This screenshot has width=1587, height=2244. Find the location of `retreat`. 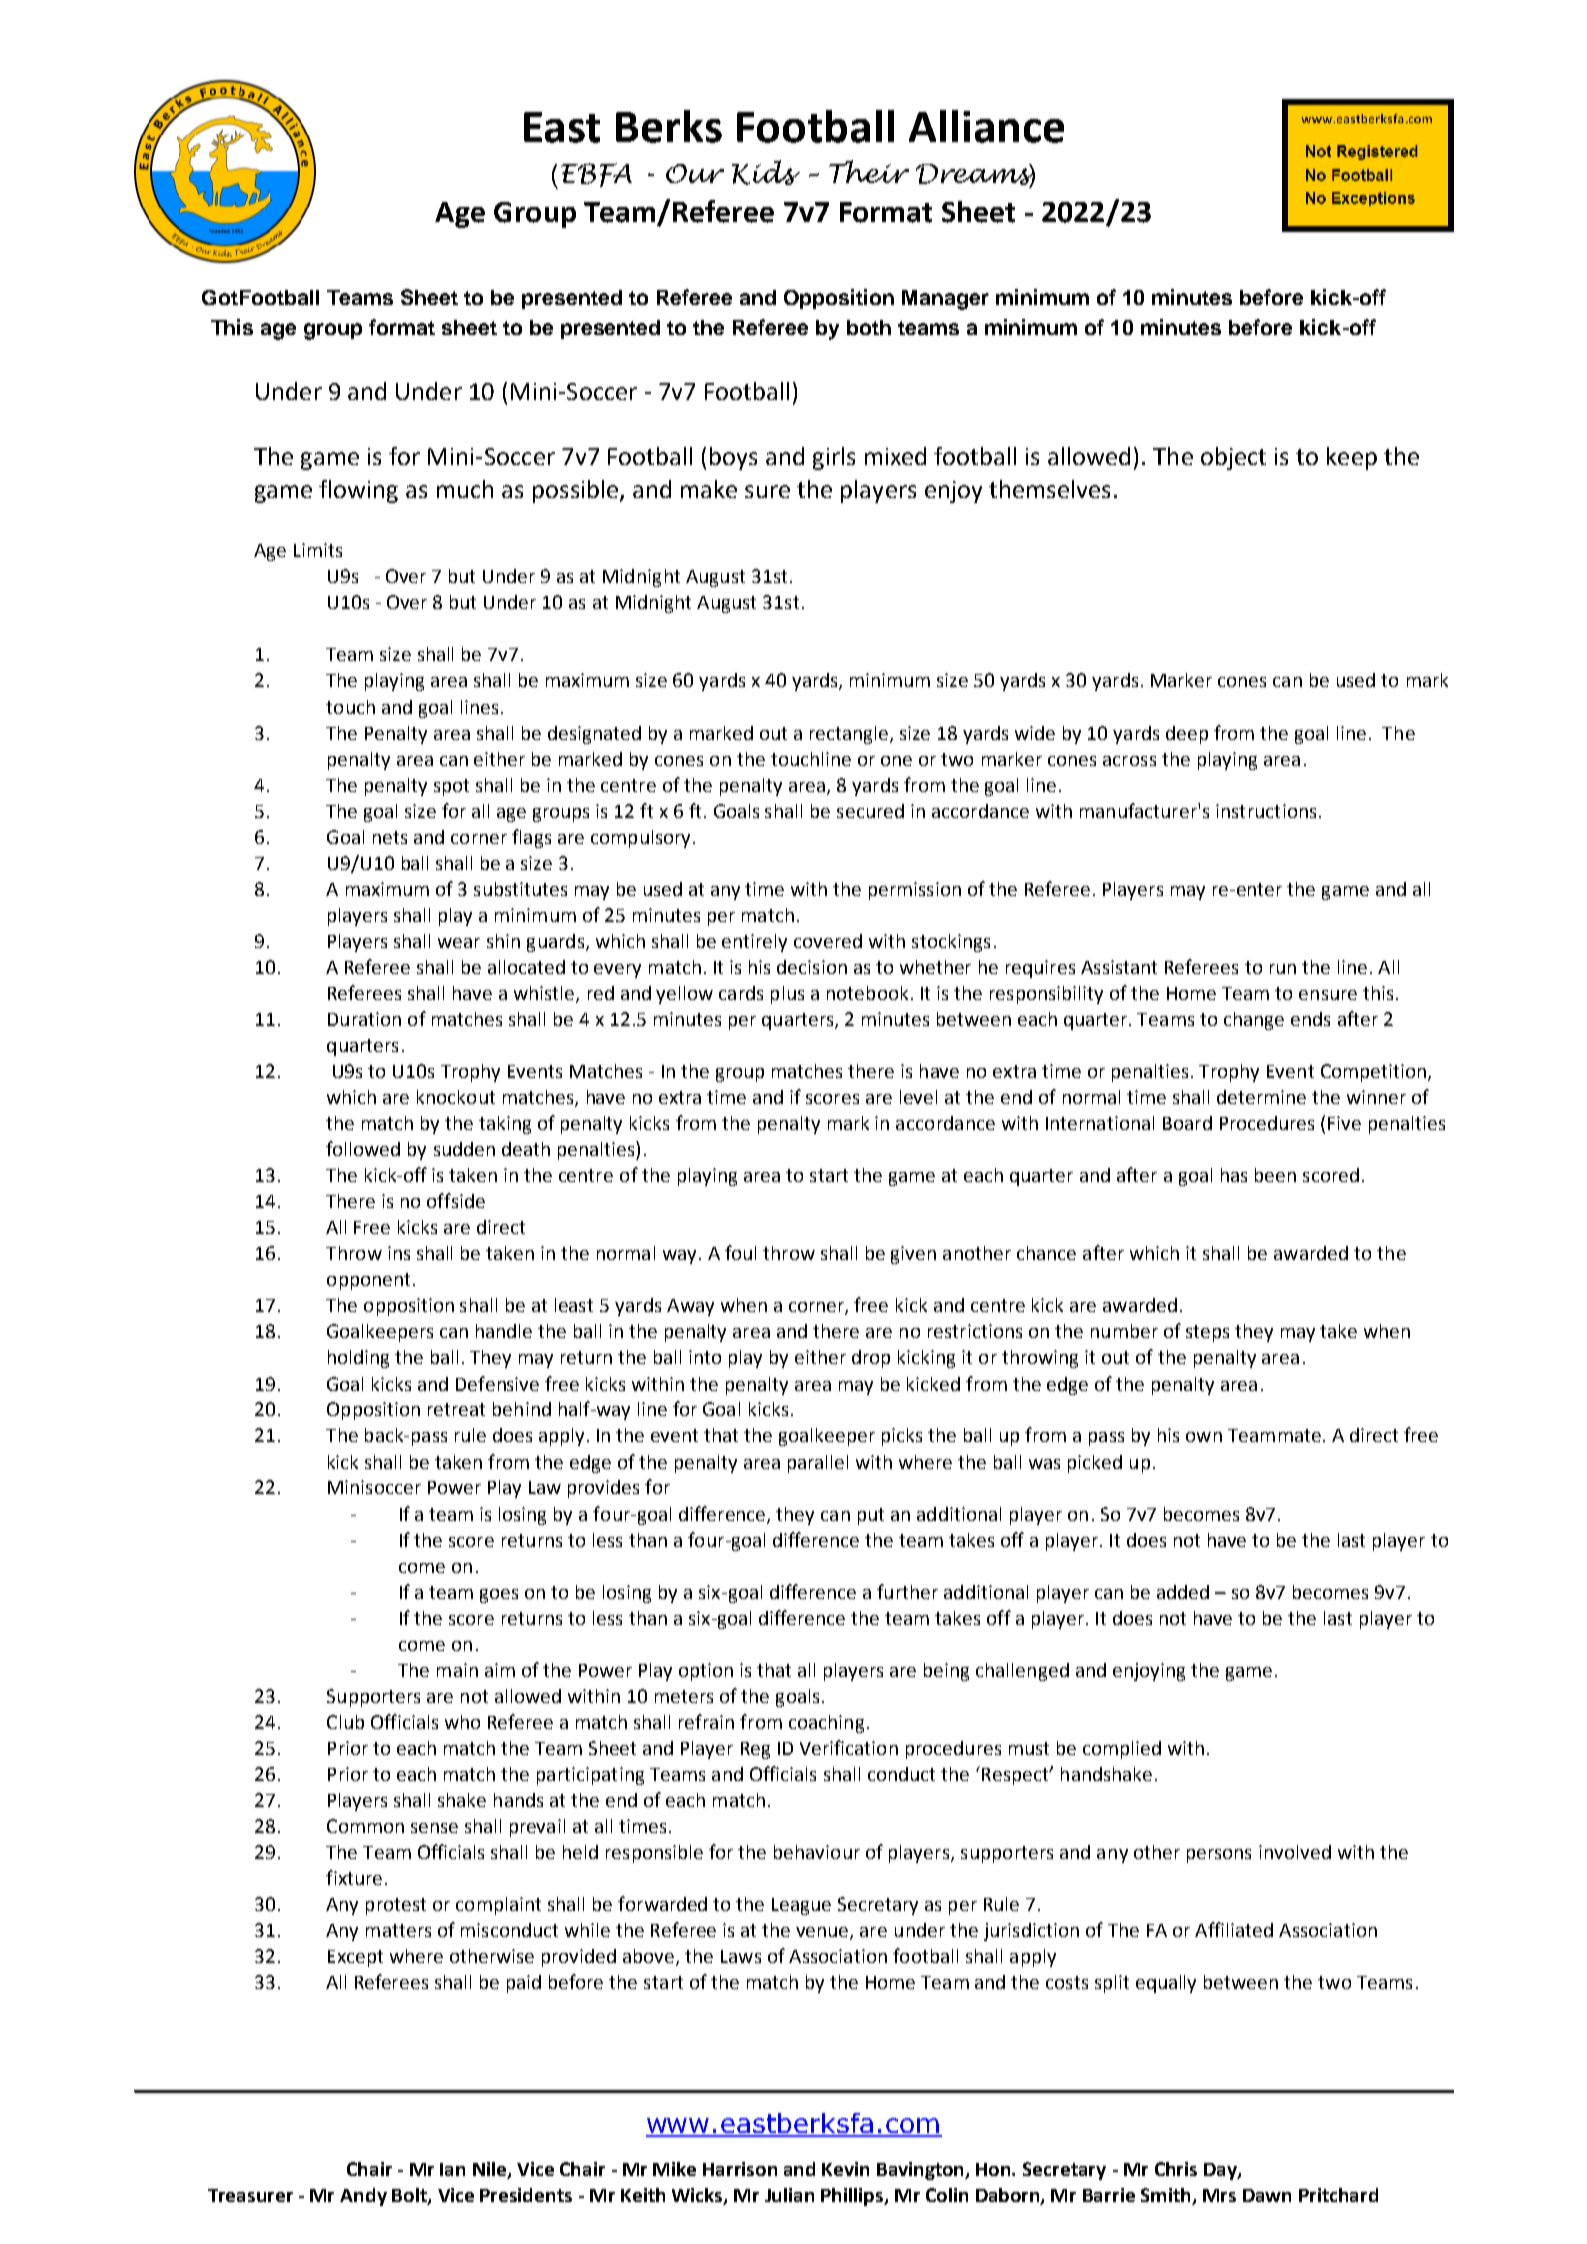

retreat is located at coordinates (456, 1409).
